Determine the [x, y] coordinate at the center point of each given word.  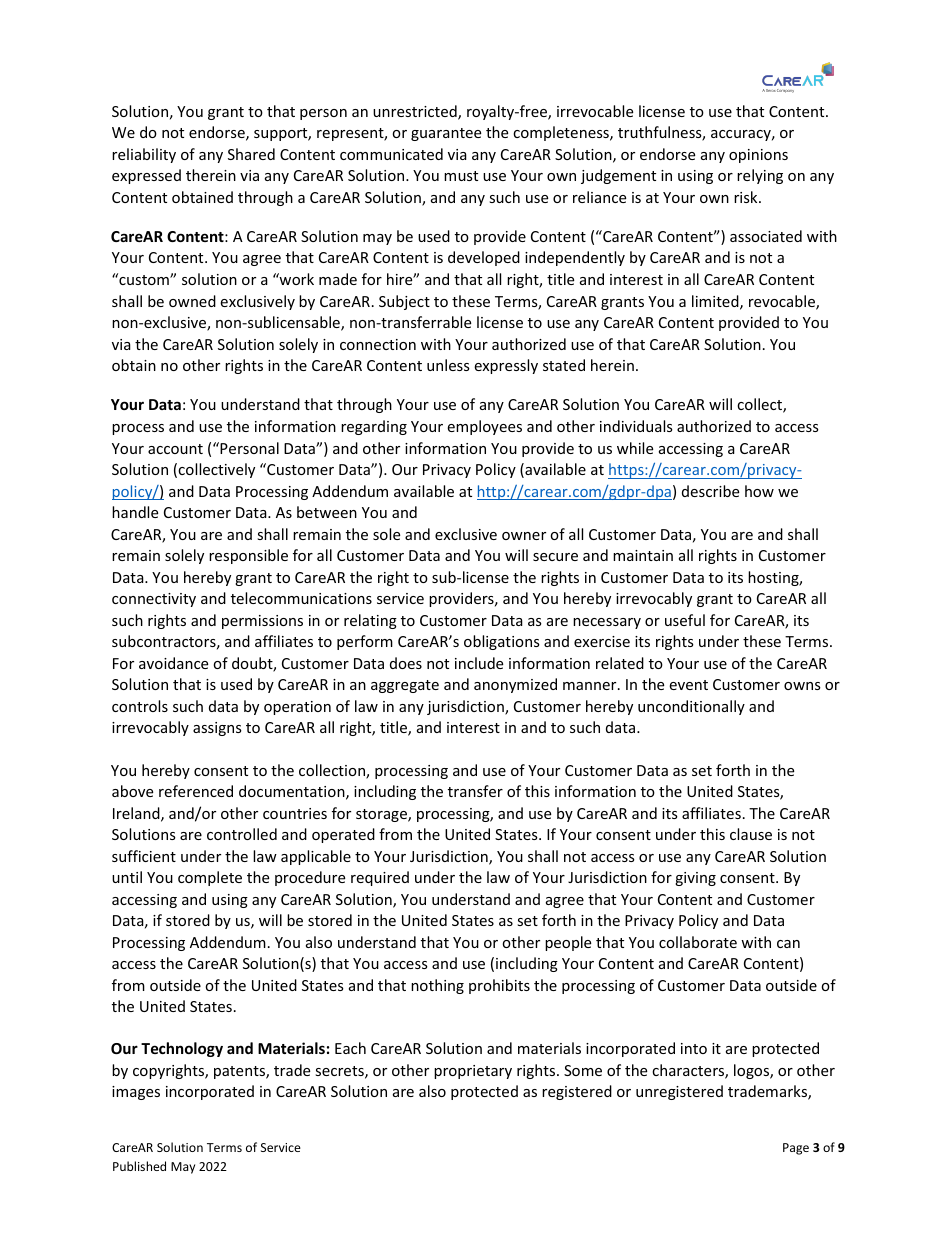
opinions [758, 156]
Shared [251, 154]
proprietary [473, 1072]
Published [139, 1166]
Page [796, 1149]
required [380, 878]
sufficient [144, 856]
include [479, 663]
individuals [636, 426]
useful [685, 620]
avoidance [173, 663]
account [175, 449]
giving [695, 879]
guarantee [446, 134]
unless [448, 365]
